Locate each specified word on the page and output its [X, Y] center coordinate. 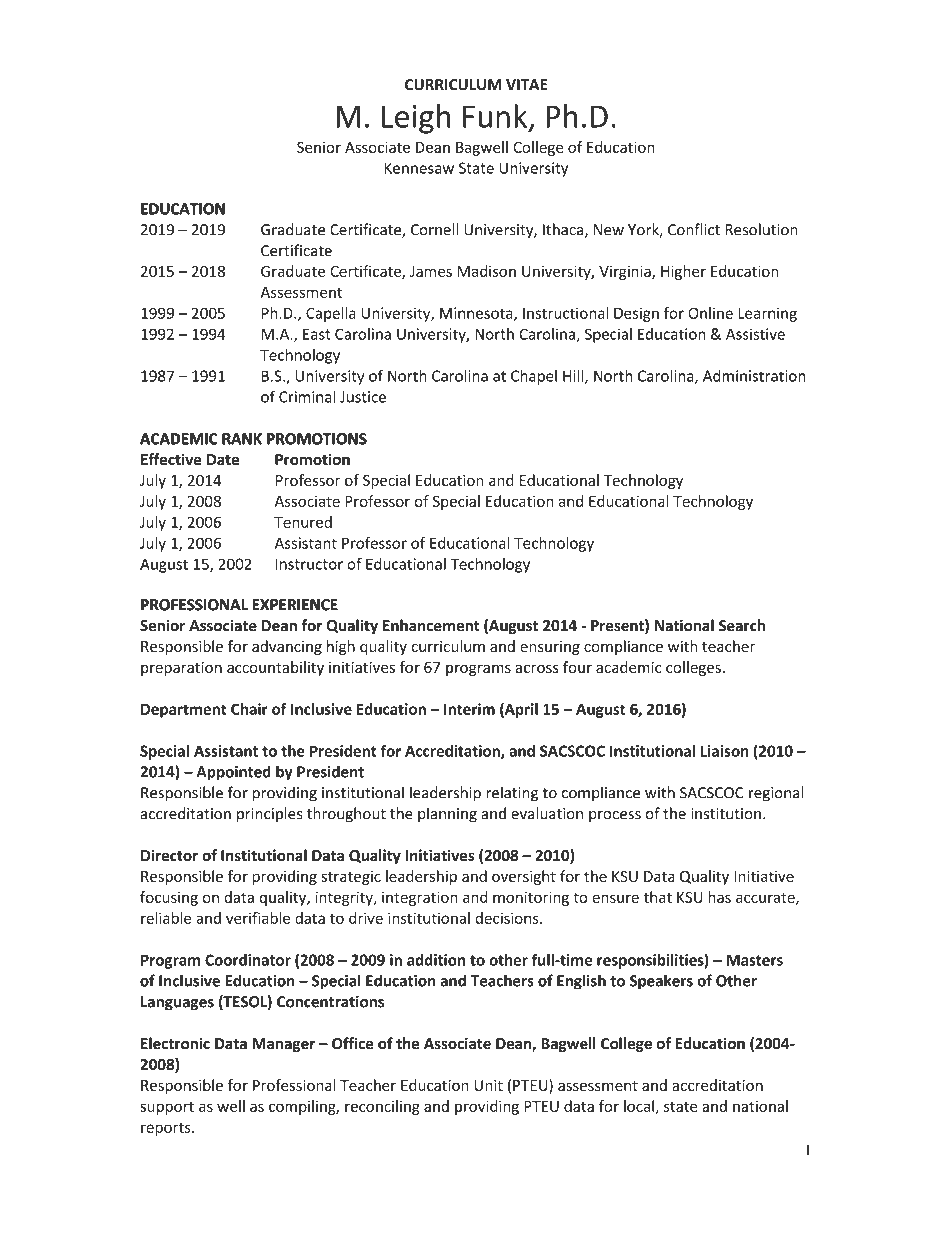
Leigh [416, 119]
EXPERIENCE [295, 605]
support [167, 1108]
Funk [496, 117]
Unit [489, 1085]
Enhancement [431, 625]
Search [742, 625]
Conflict [694, 229]
